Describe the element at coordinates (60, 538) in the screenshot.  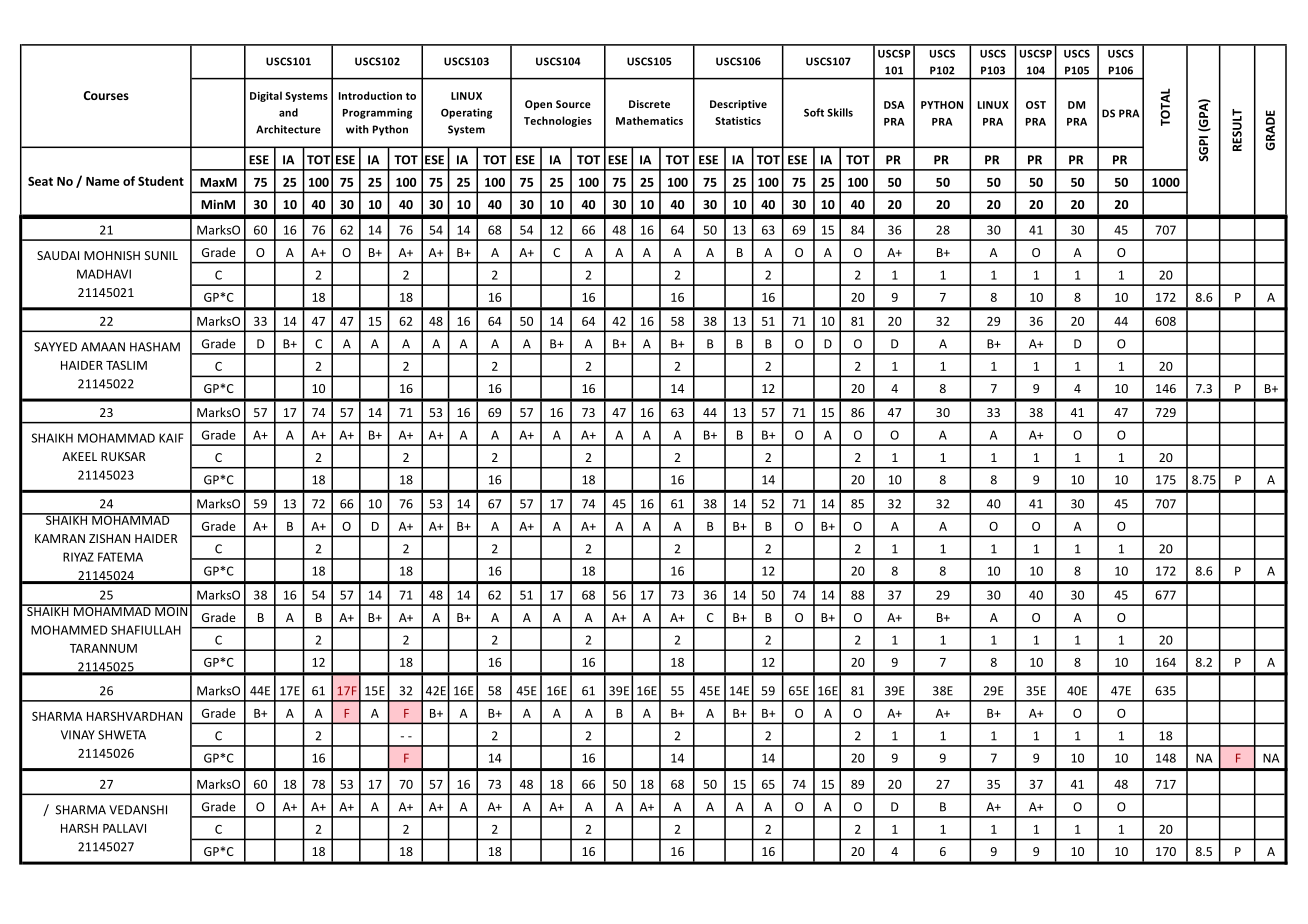
I see `KAMRAN` at that location.
